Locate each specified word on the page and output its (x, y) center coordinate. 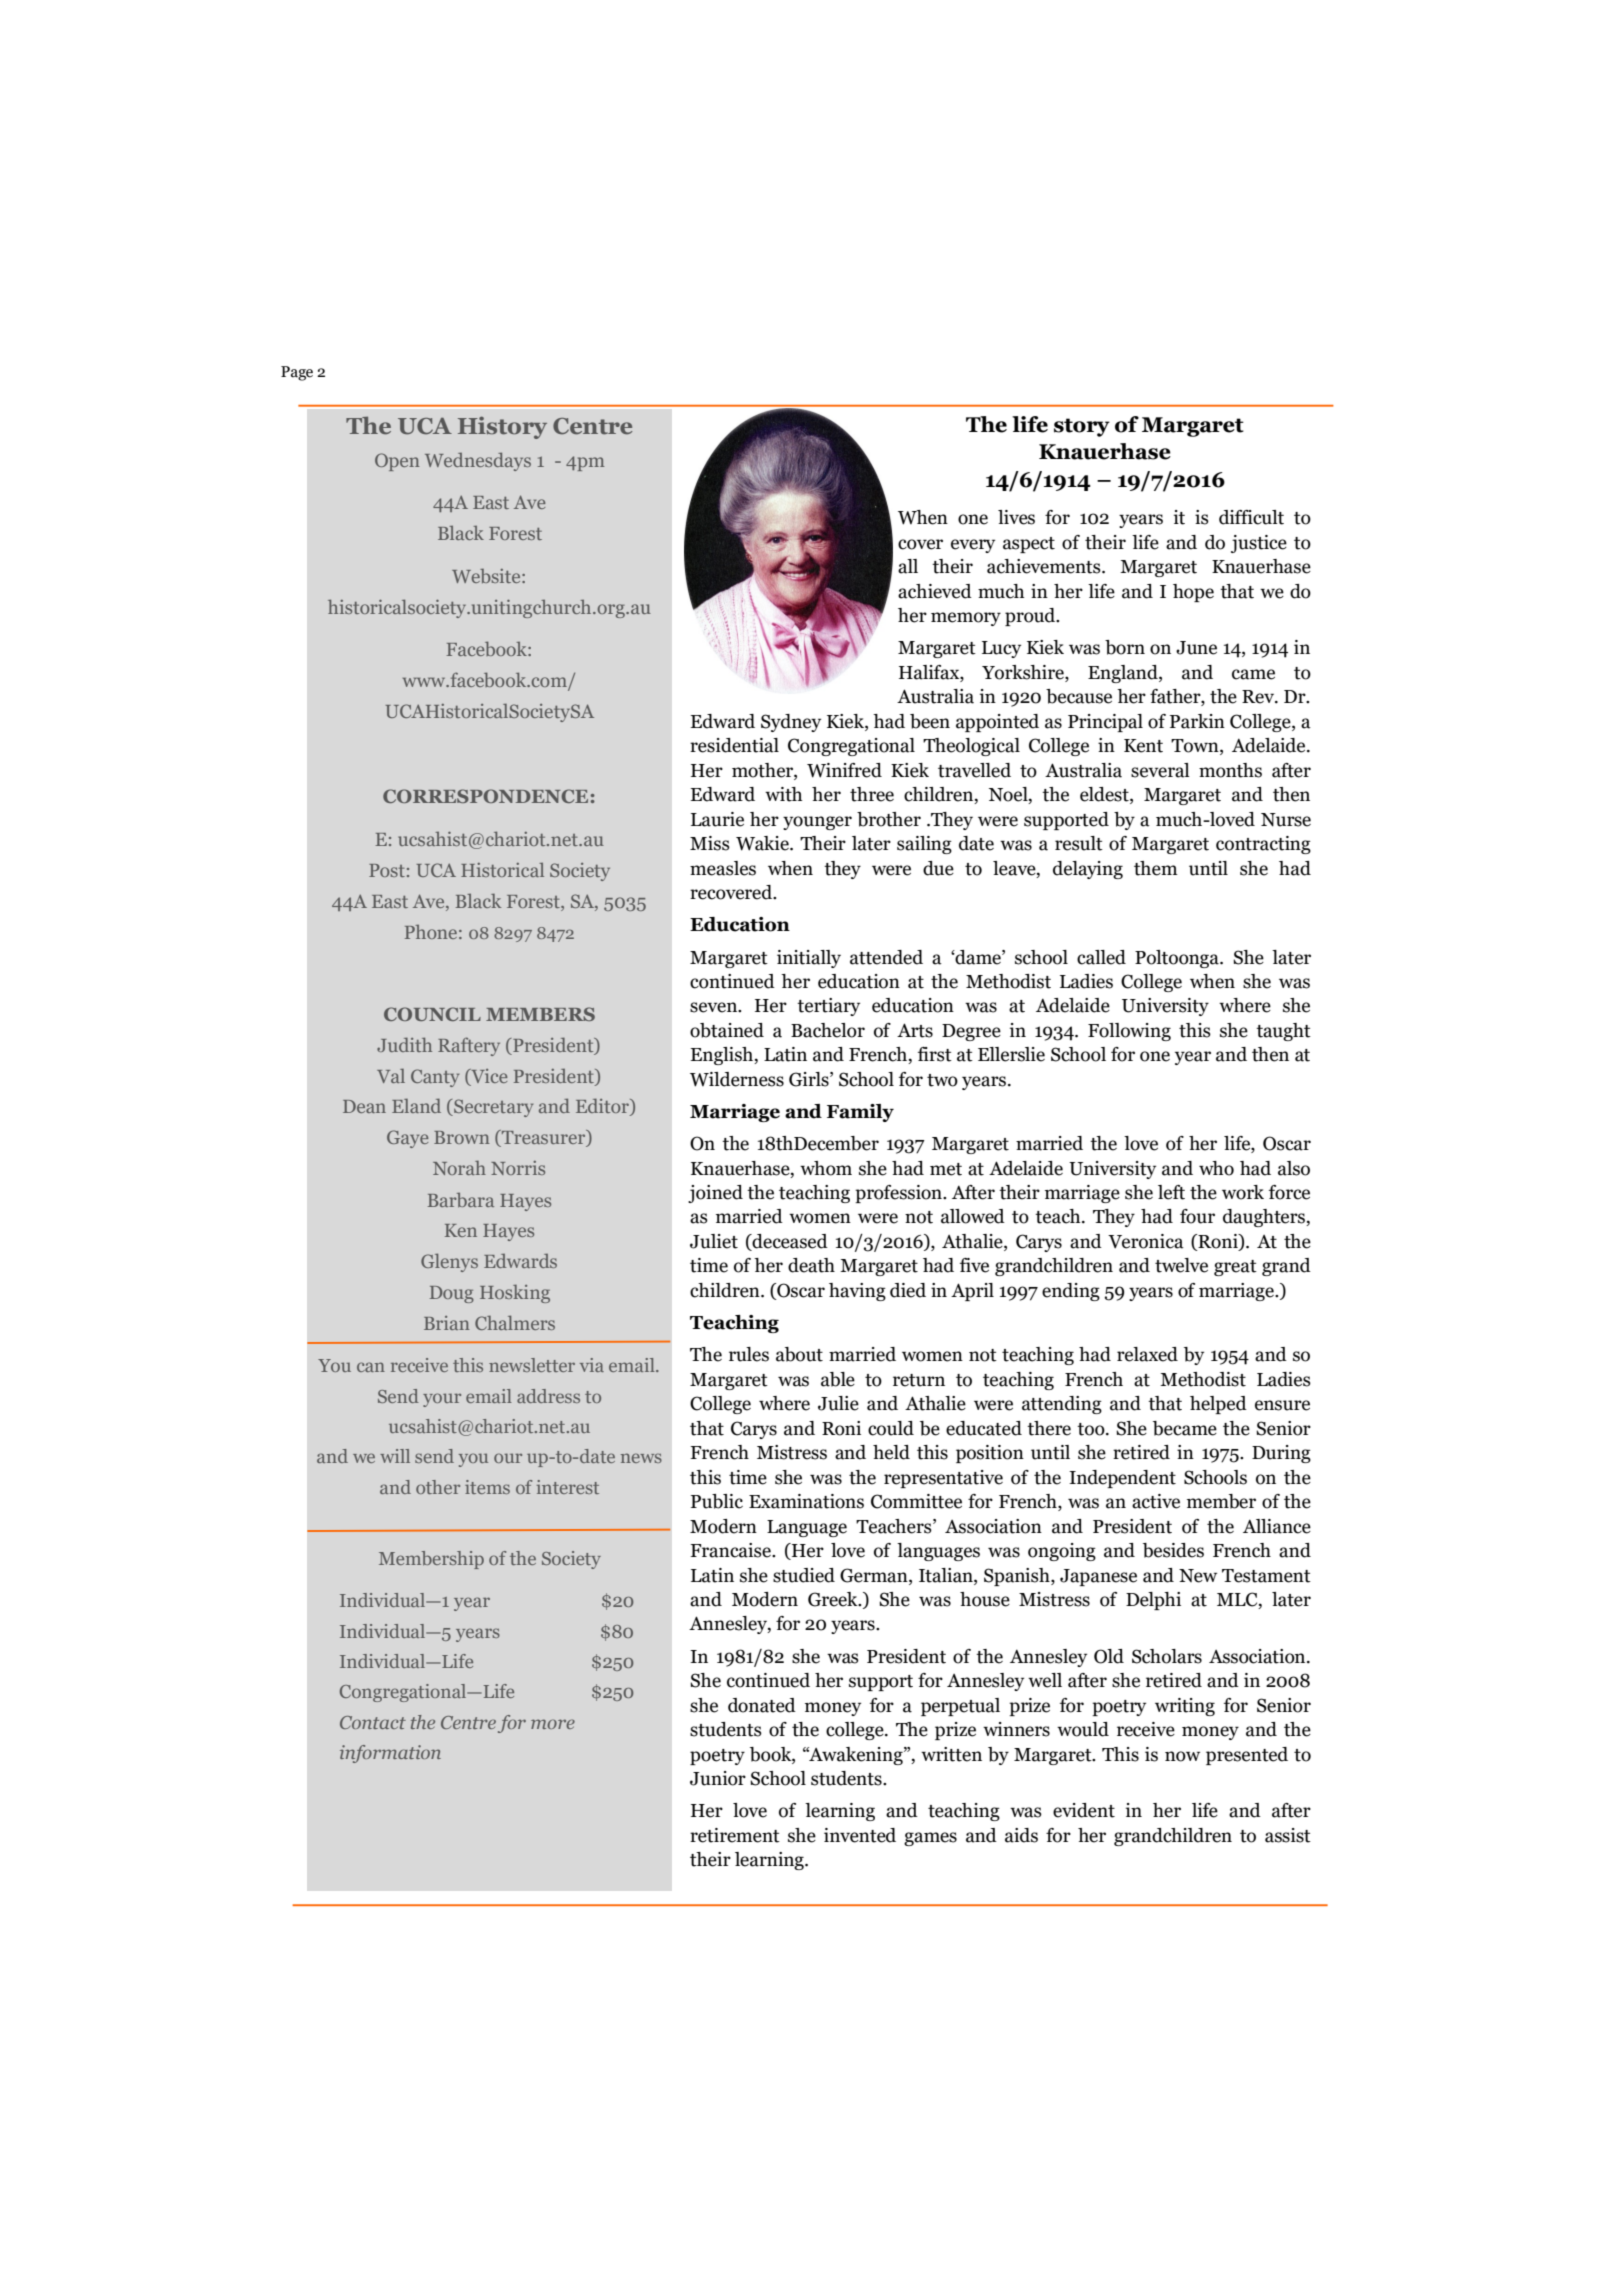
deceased (789, 1242)
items (487, 1487)
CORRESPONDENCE (485, 796)
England (1124, 674)
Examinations (806, 1501)
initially (809, 959)
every (973, 546)
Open (397, 462)
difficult (1251, 517)
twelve (1181, 1265)
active (1156, 1501)
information (390, 1754)
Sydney (791, 723)
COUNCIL (432, 1014)
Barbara (461, 1200)
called (1101, 957)
